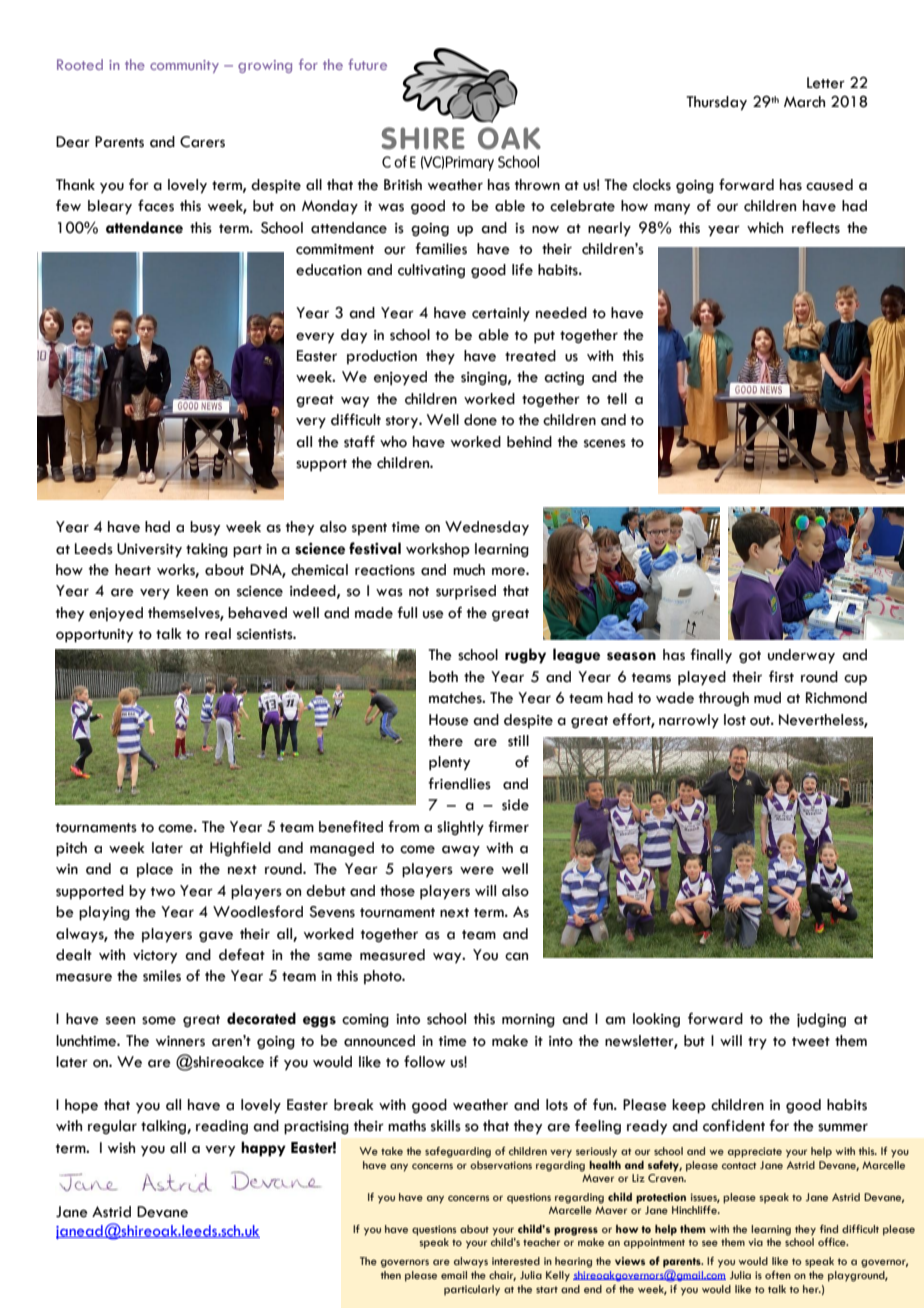  I want to click on email, so click(454, 1275).
